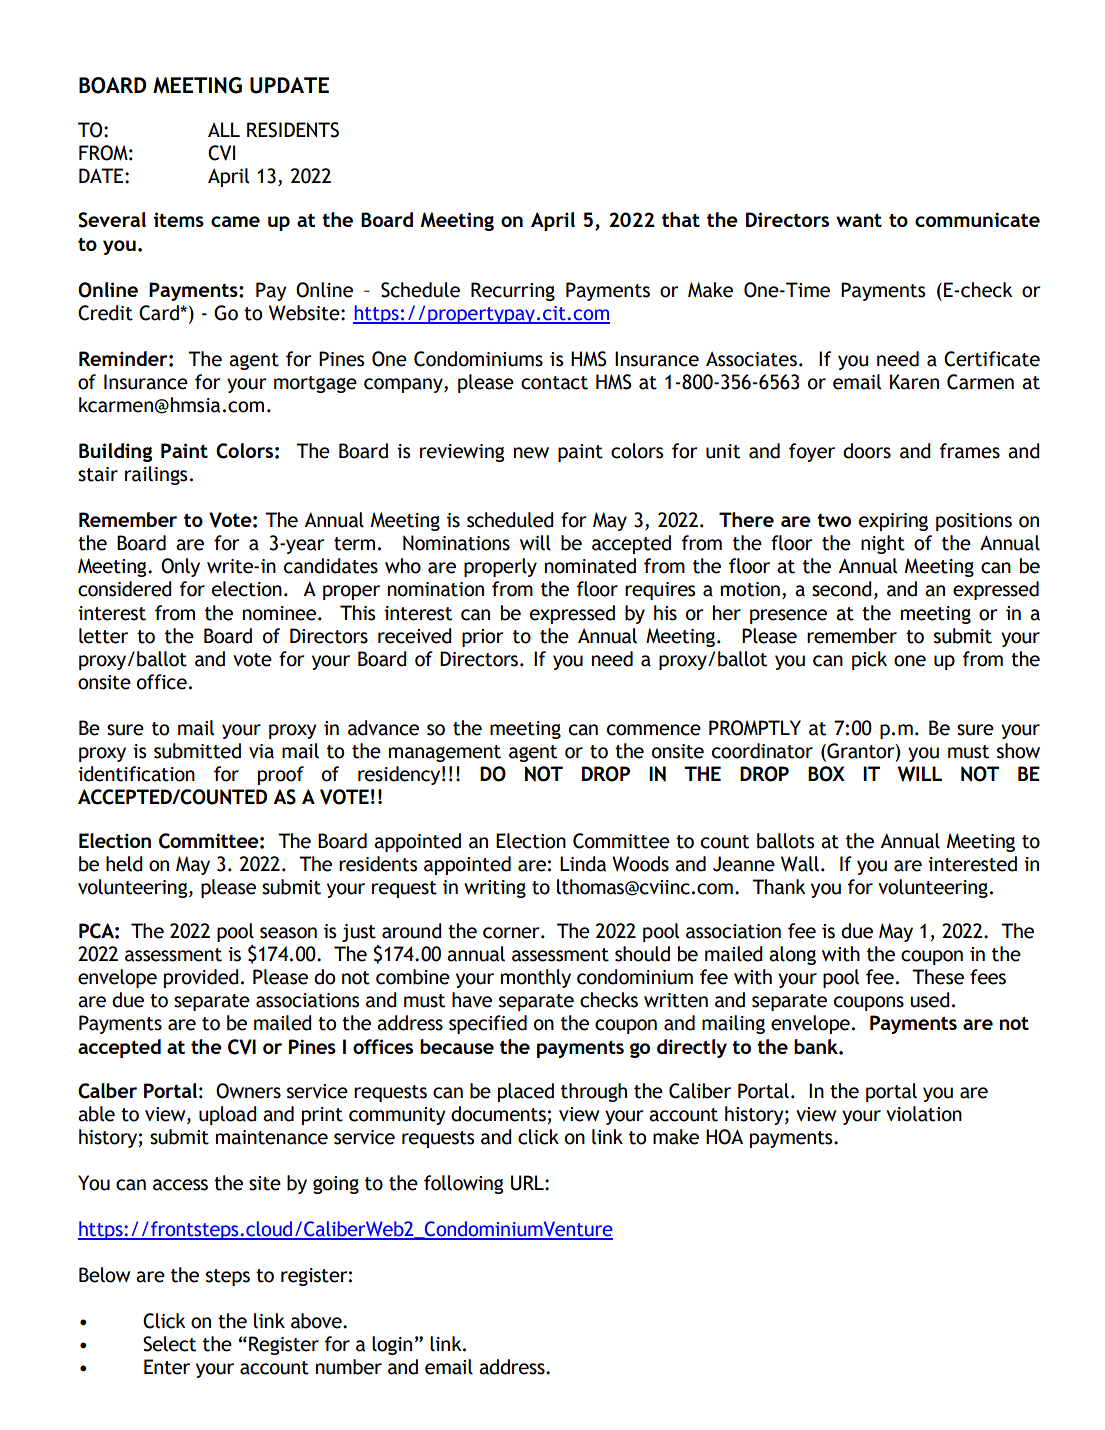  I want to click on Recurring, so click(513, 291).
